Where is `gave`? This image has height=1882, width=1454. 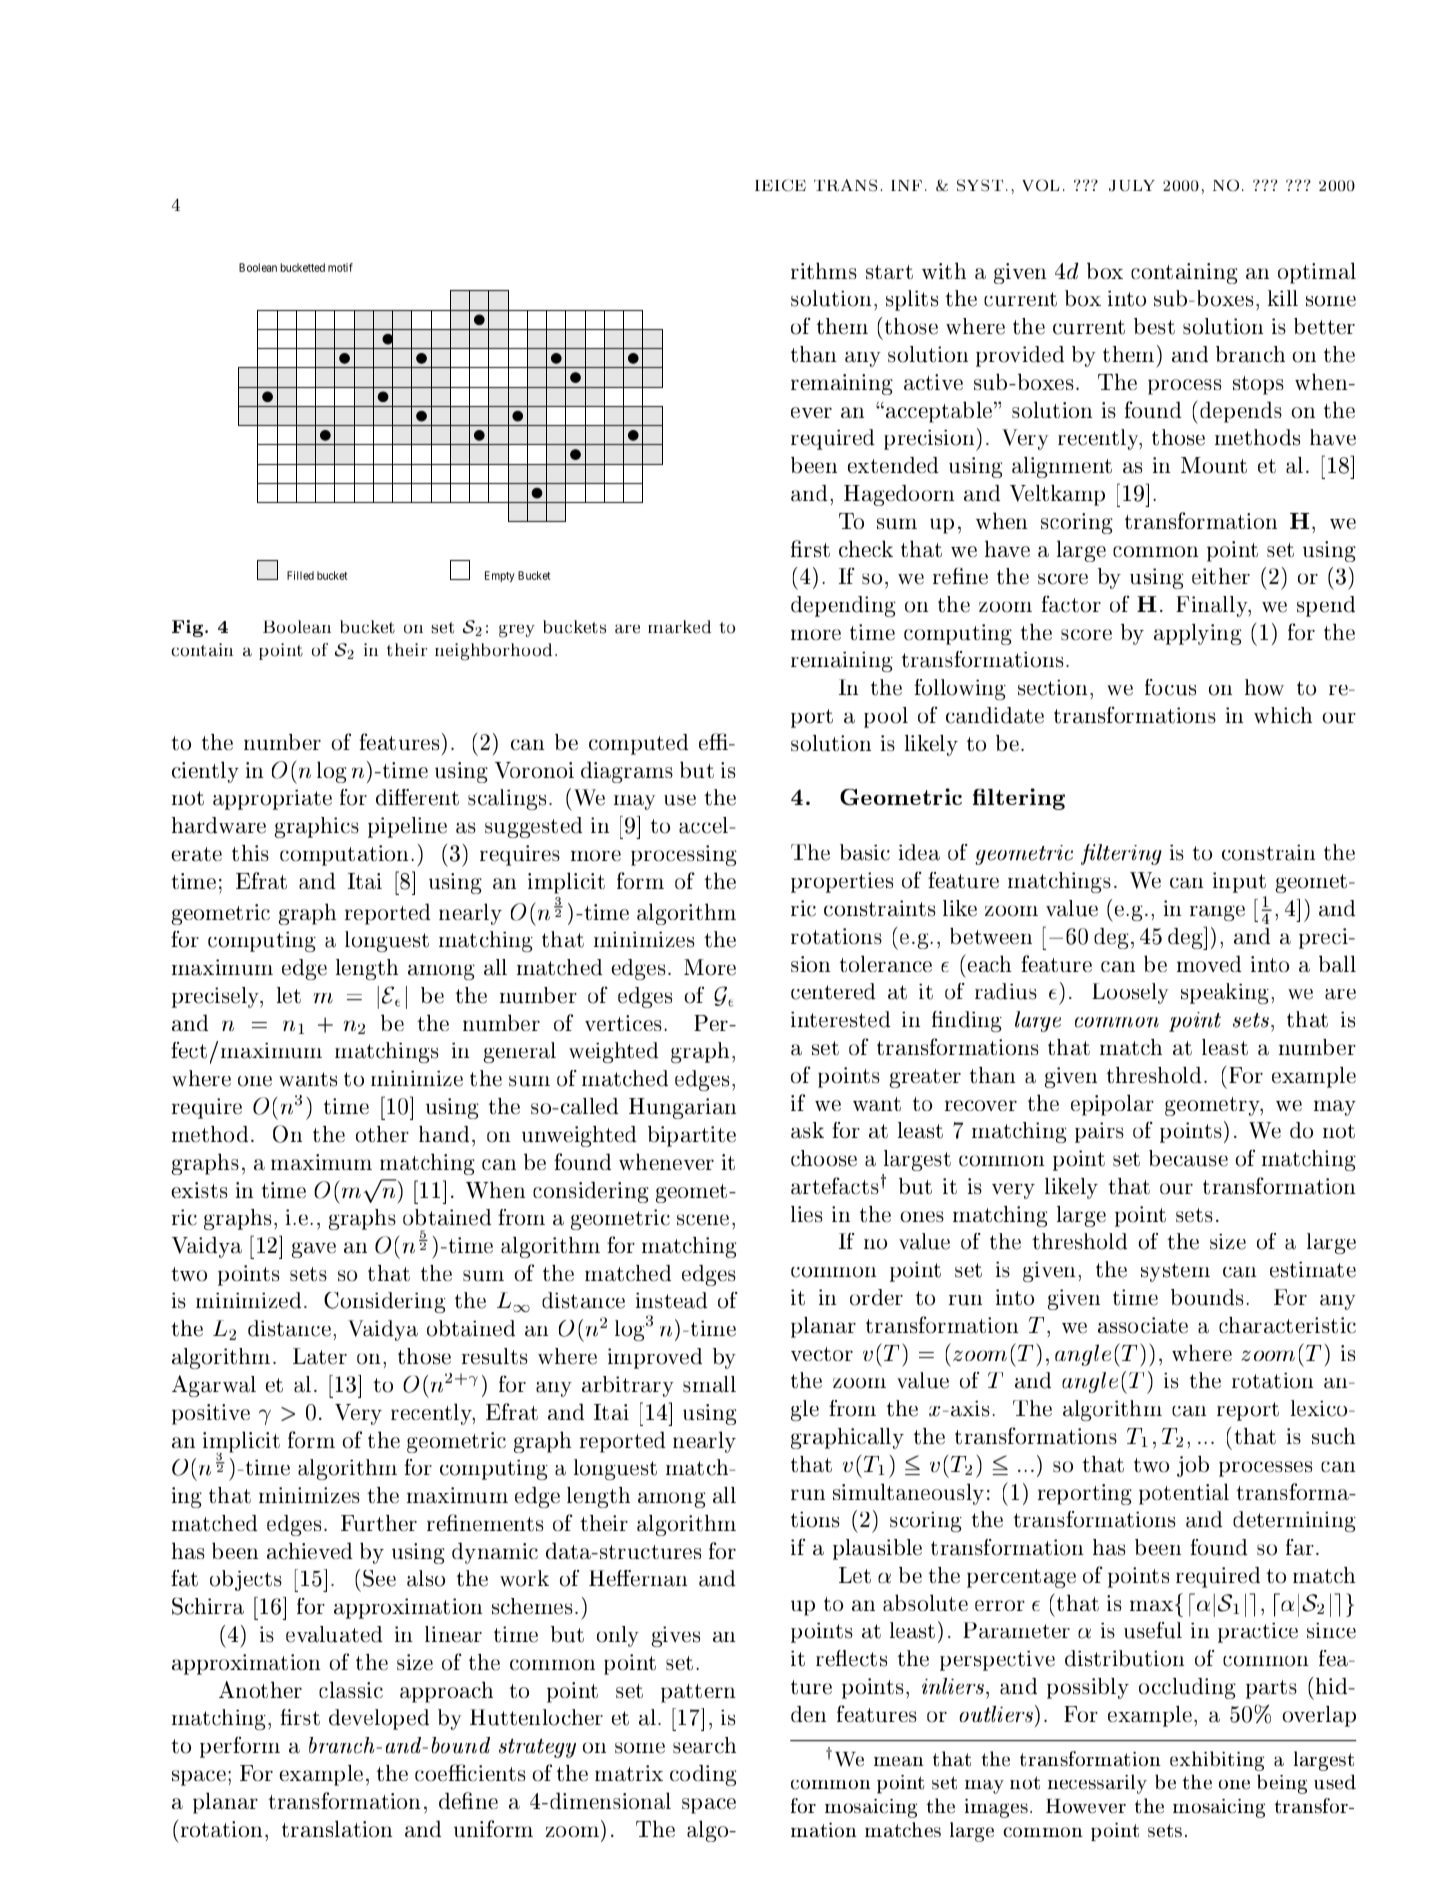
gave is located at coordinates (314, 1250).
